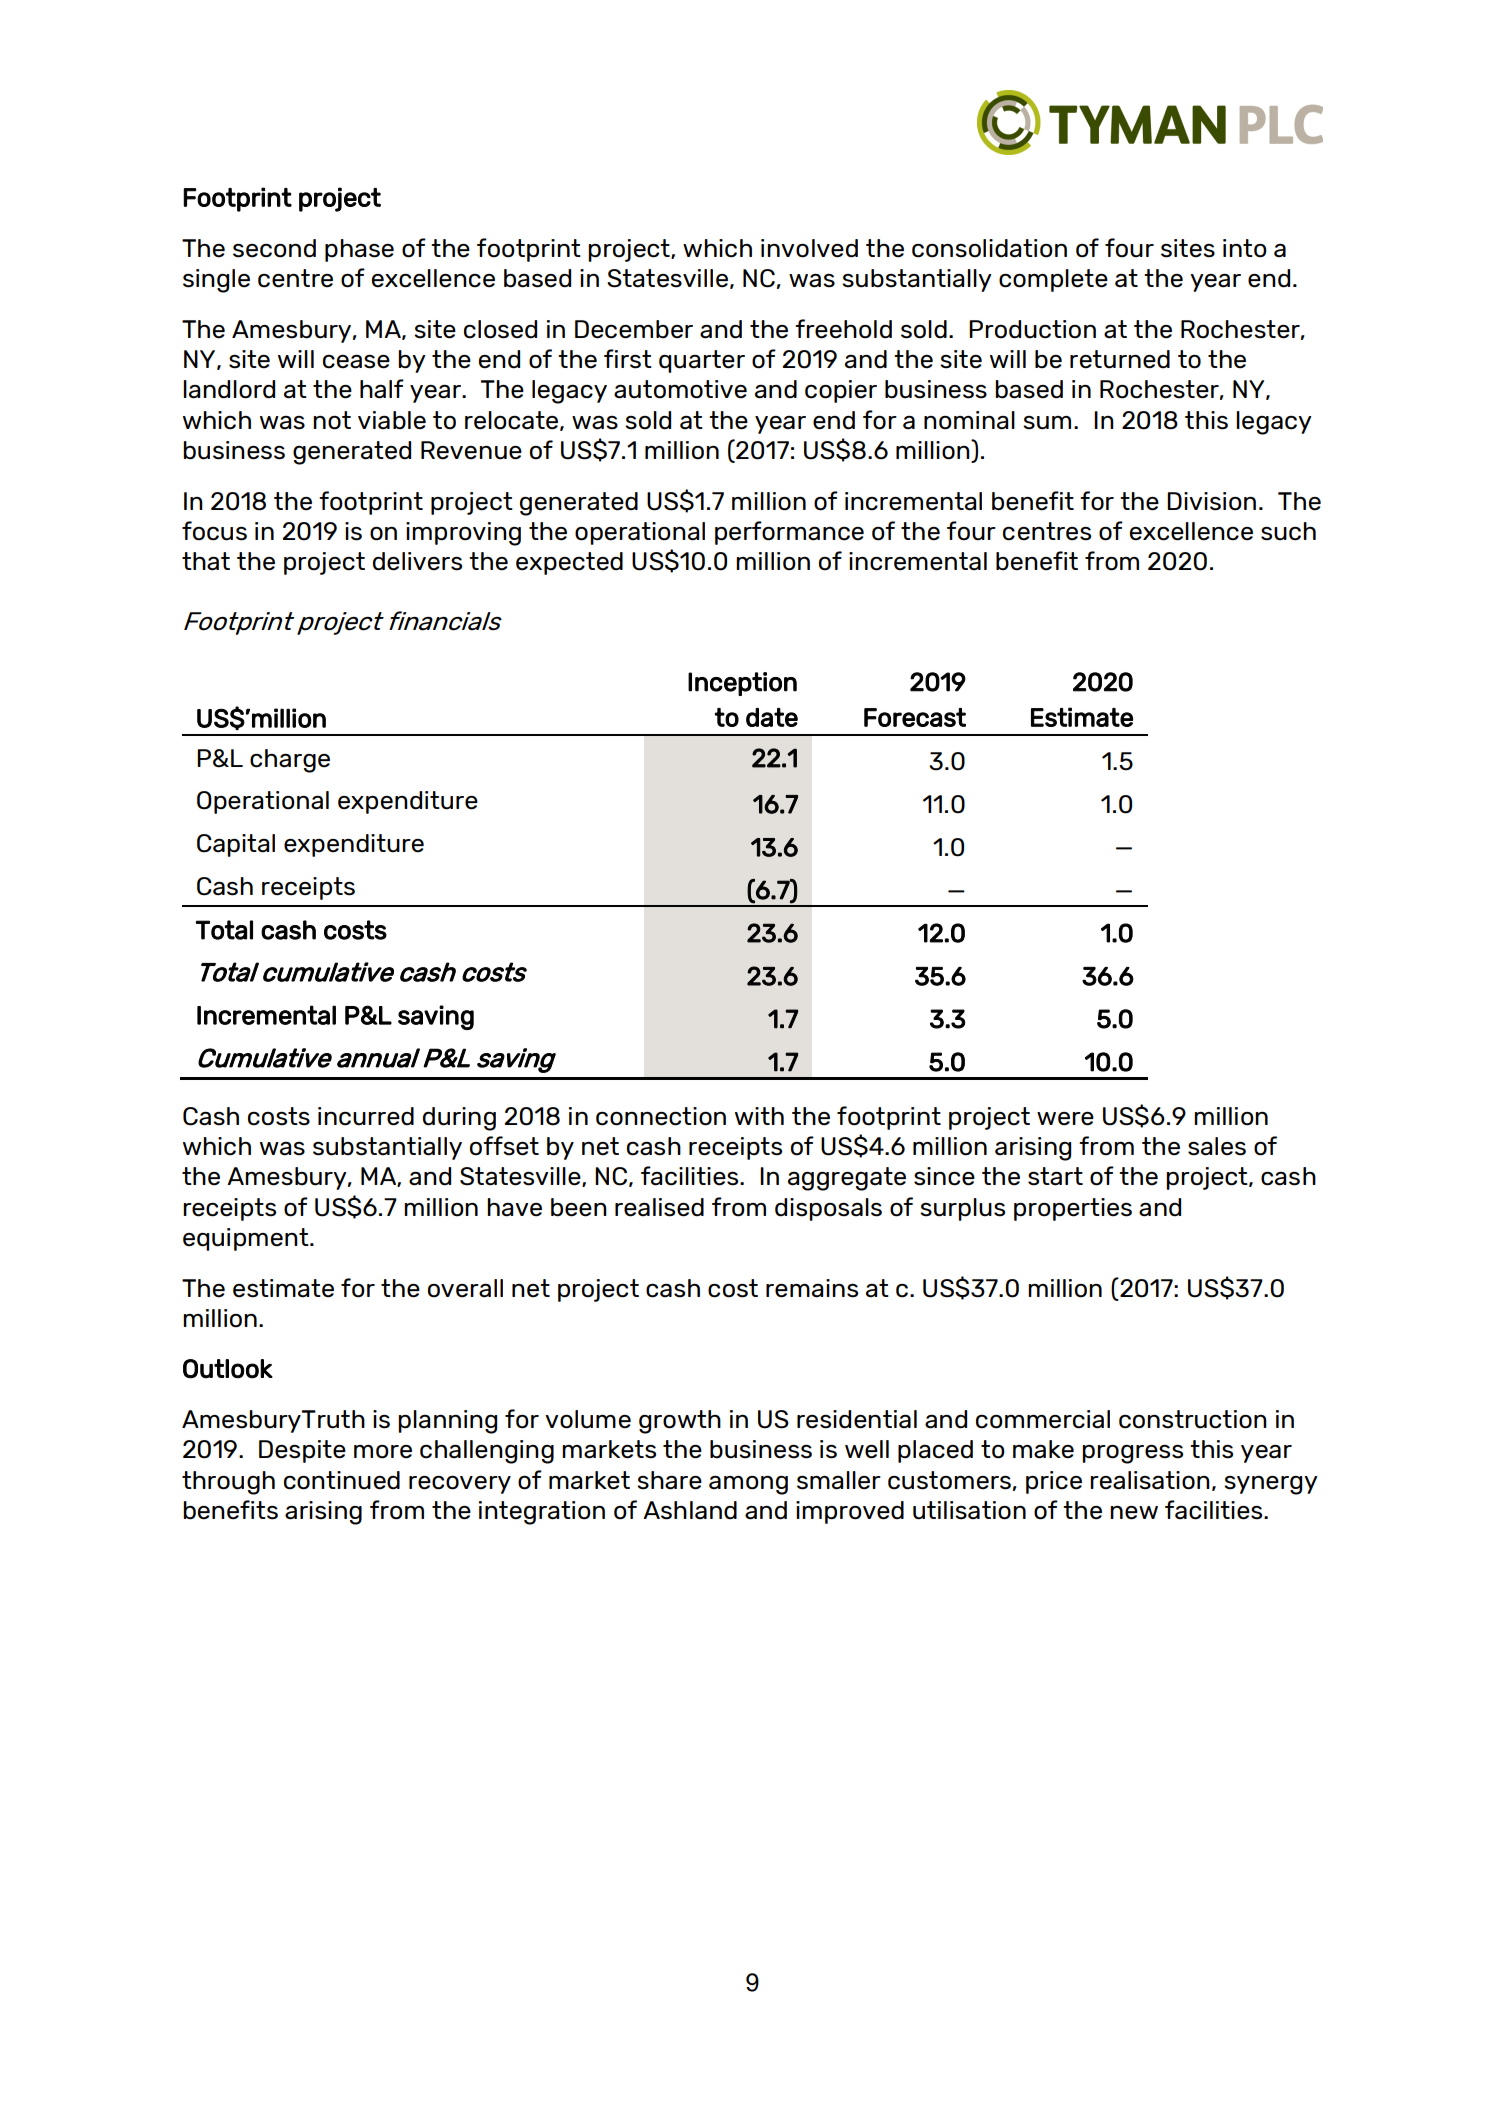 The image size is (1505, 2128). What do you see at coordinates (1073, 1209) in the image?
I see `properties` at bounding box center [1073, 1209].
